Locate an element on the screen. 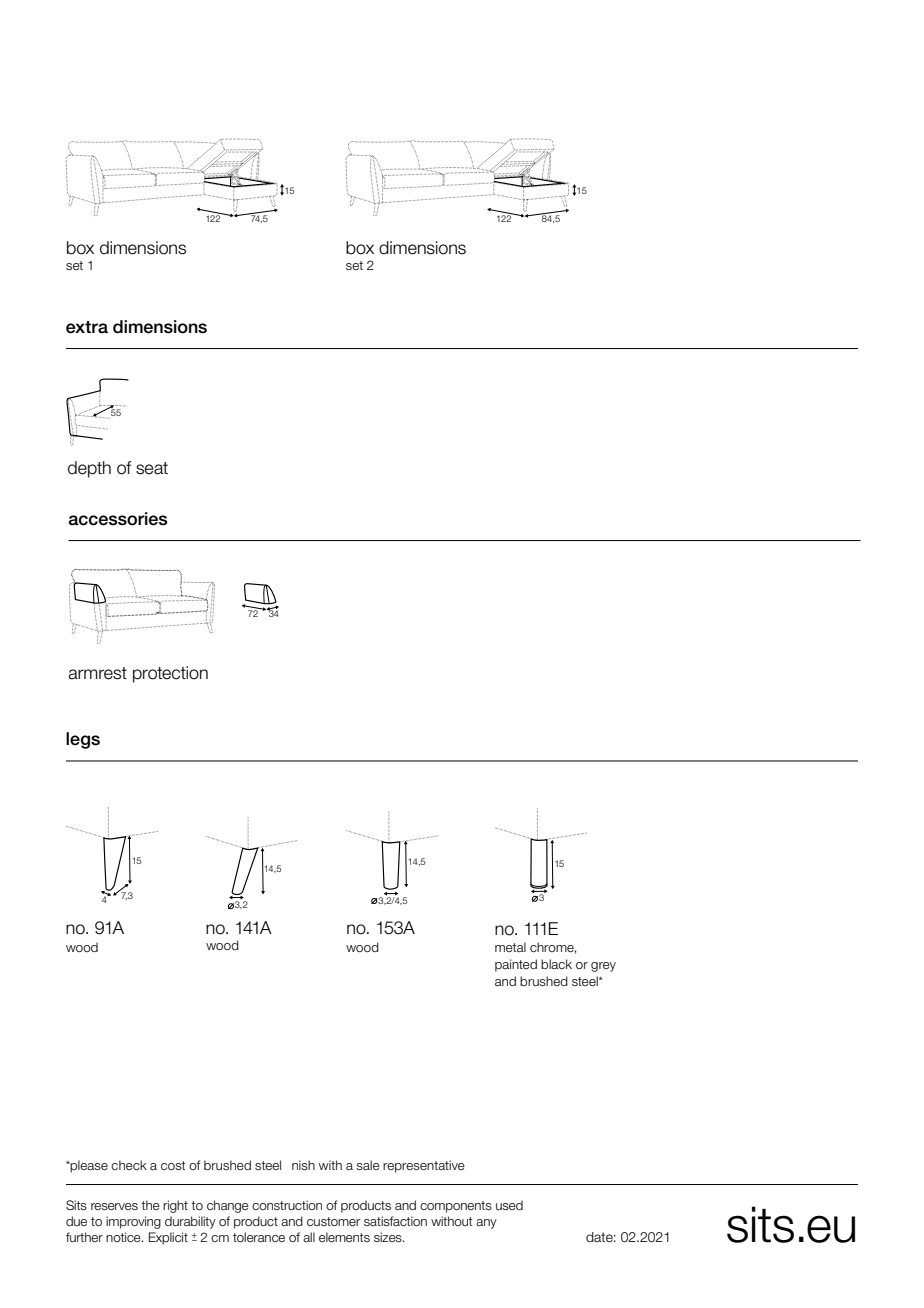 This screenshot has height=1308, width=924. depth is located at coordinates (89, 469).
